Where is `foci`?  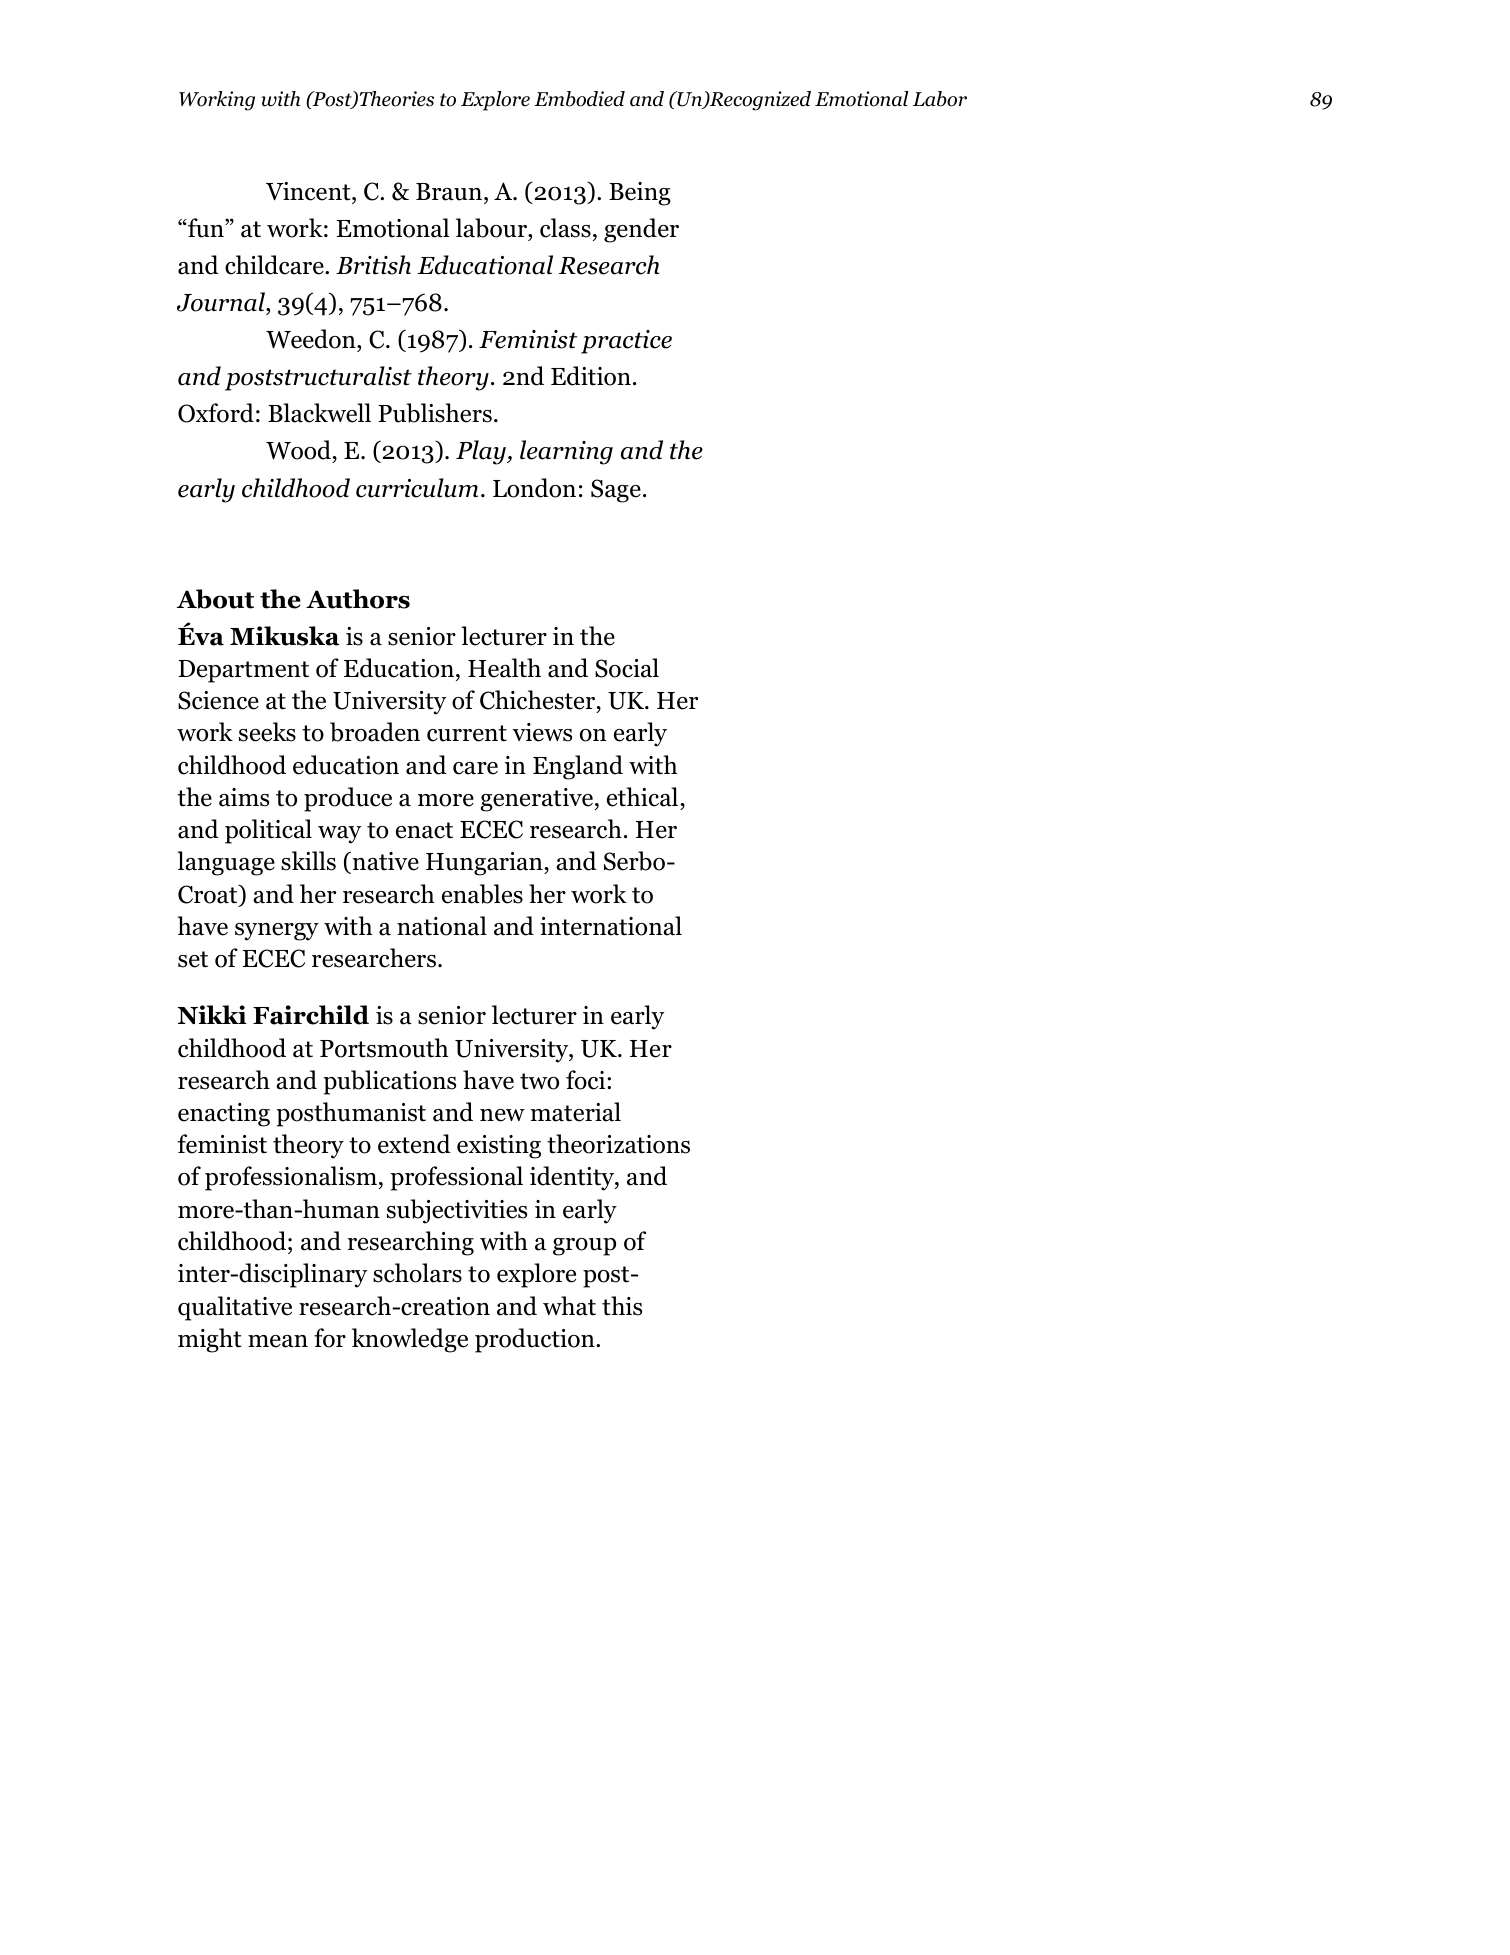 foci is located at coordinates (587, 1080).
